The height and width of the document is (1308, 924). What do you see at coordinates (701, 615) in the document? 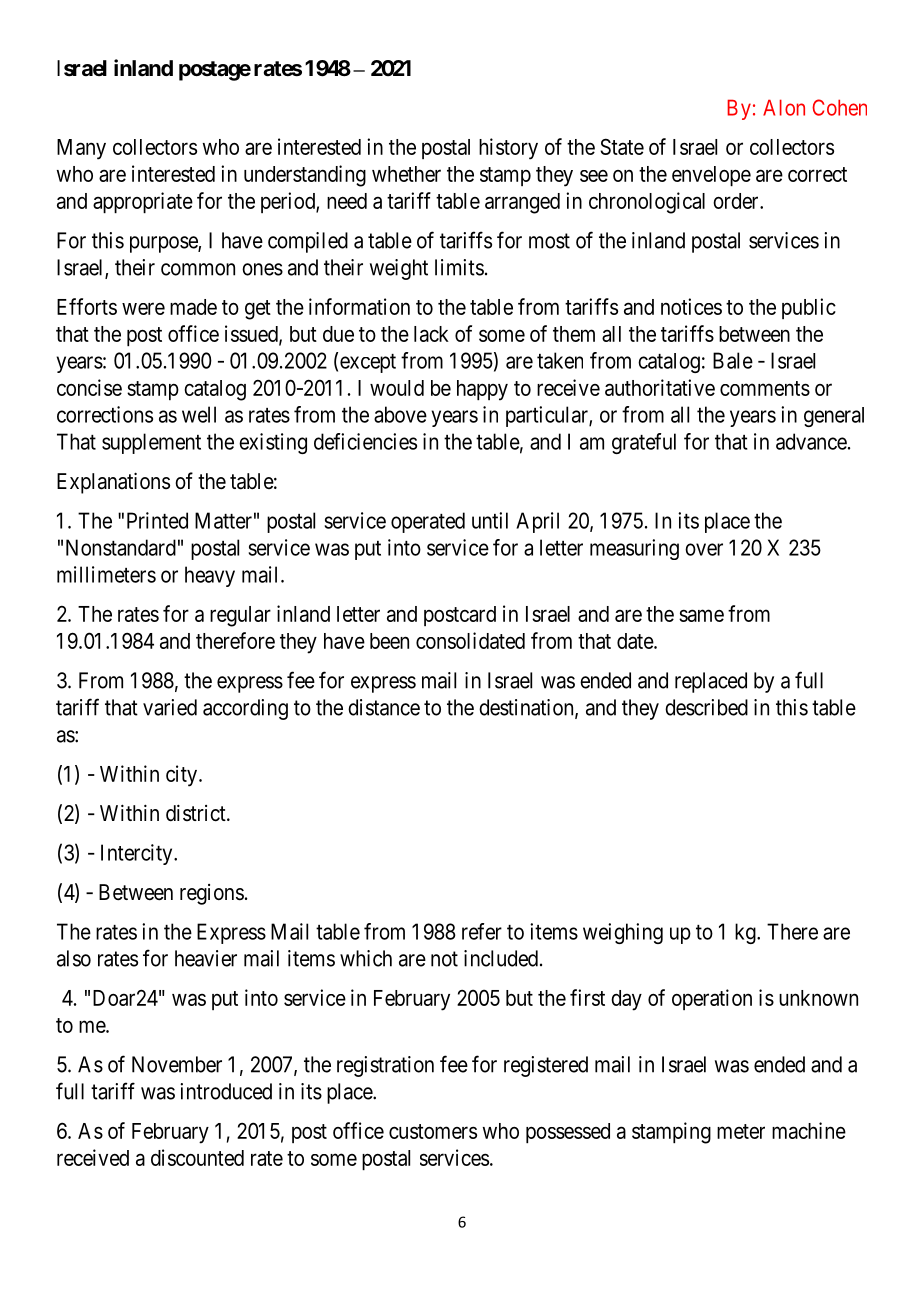
I see `same` at bounding box center [701, 615].
